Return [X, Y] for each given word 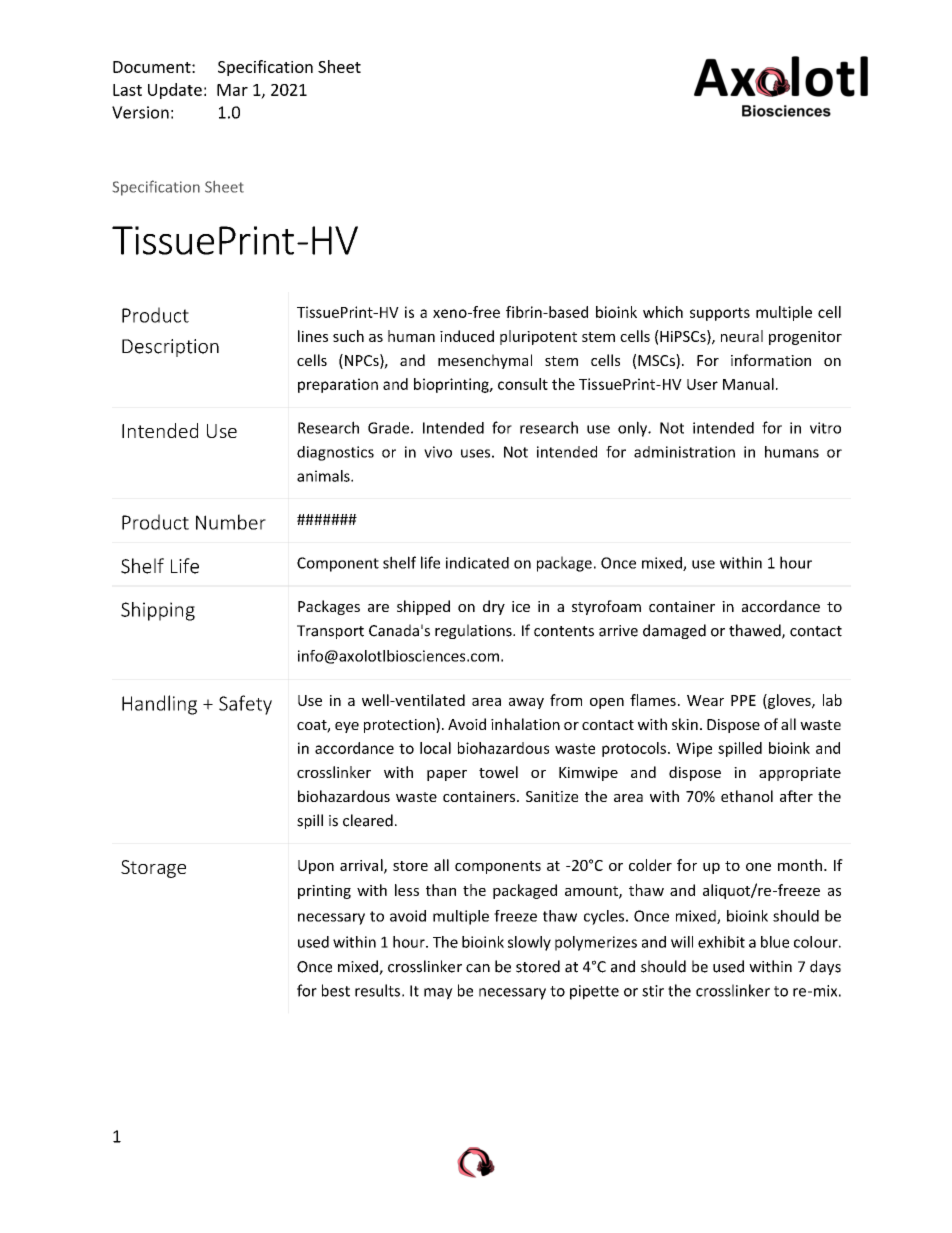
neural [742, 336]
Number [231, 522]
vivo [438, 452]
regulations [474, 631]
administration [684, 452]
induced [467, 336]
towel [498, 772]
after [796, 796]
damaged [674, 631]
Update [175, 91]
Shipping [158, 611]
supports [720, 314]
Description [170, 348]
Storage [153, 869]
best [336, 990]
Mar [232, 90]
